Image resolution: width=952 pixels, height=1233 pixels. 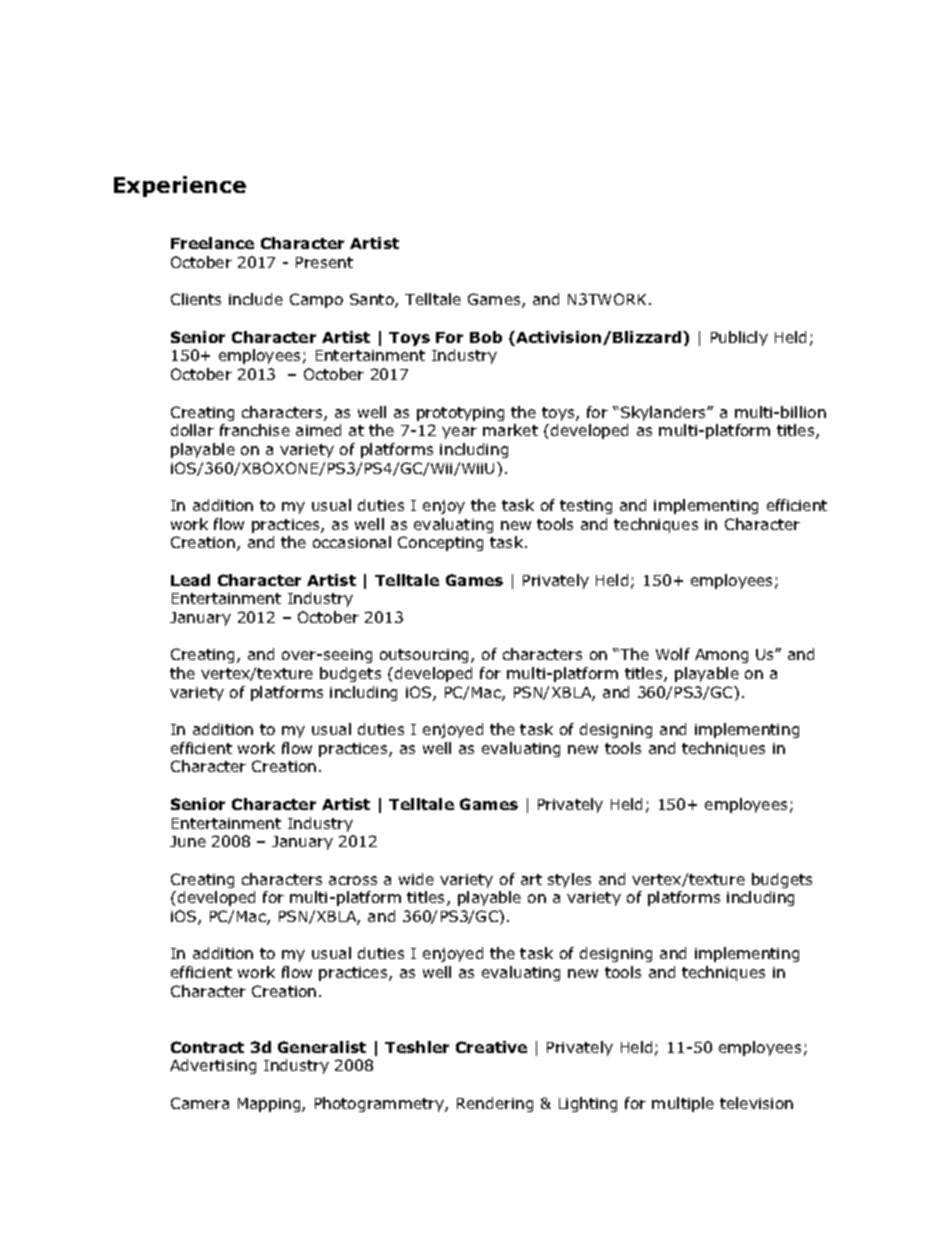 What do you see at coordinates (426, 656) in the page?
I see `outsourcing` at bounding box center [426, 656].
